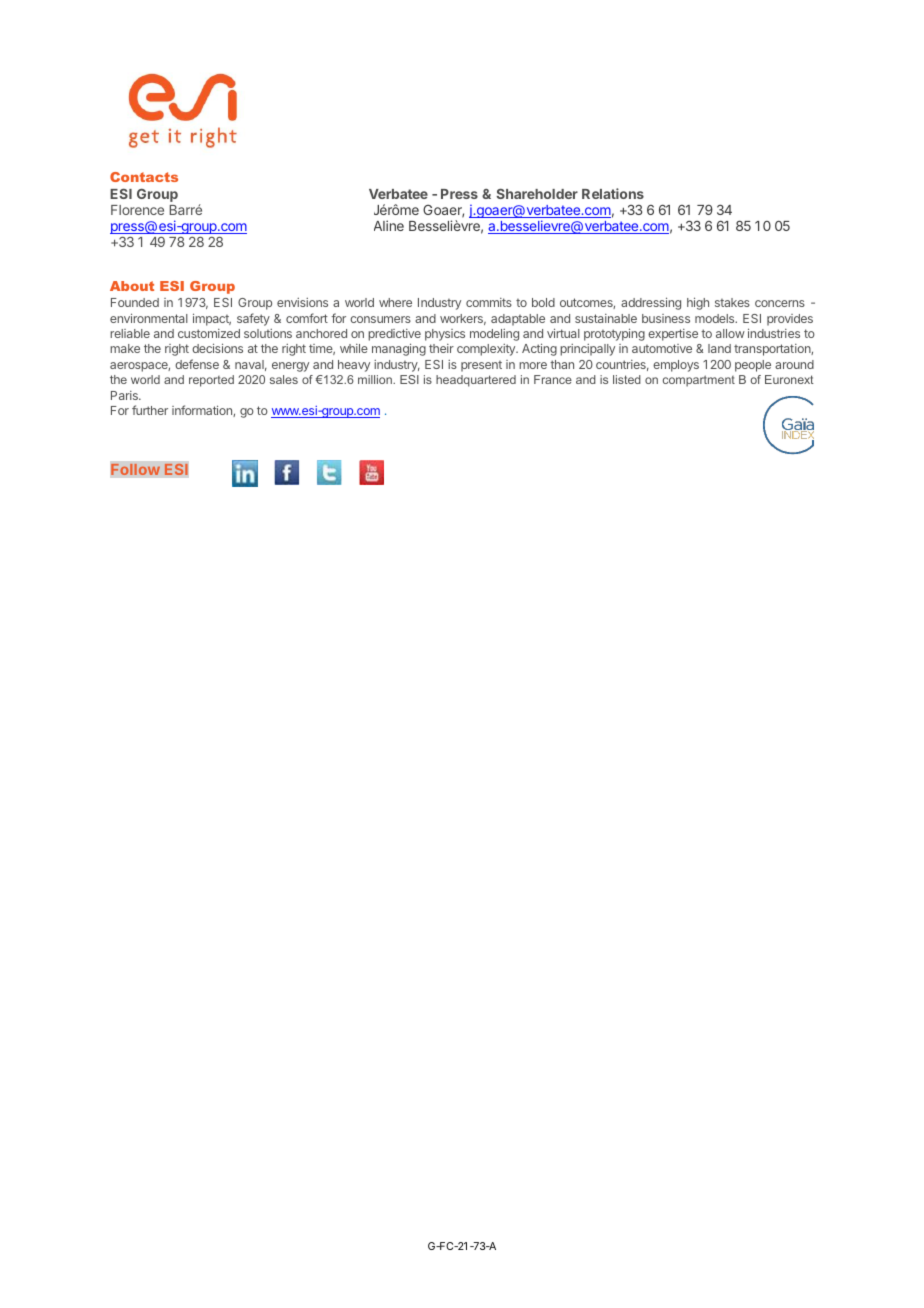 The image size is (924, 1308). What do you see at coordinates (136, 469) in the document?
I see `Follow` at bounding box center [136, 469].
